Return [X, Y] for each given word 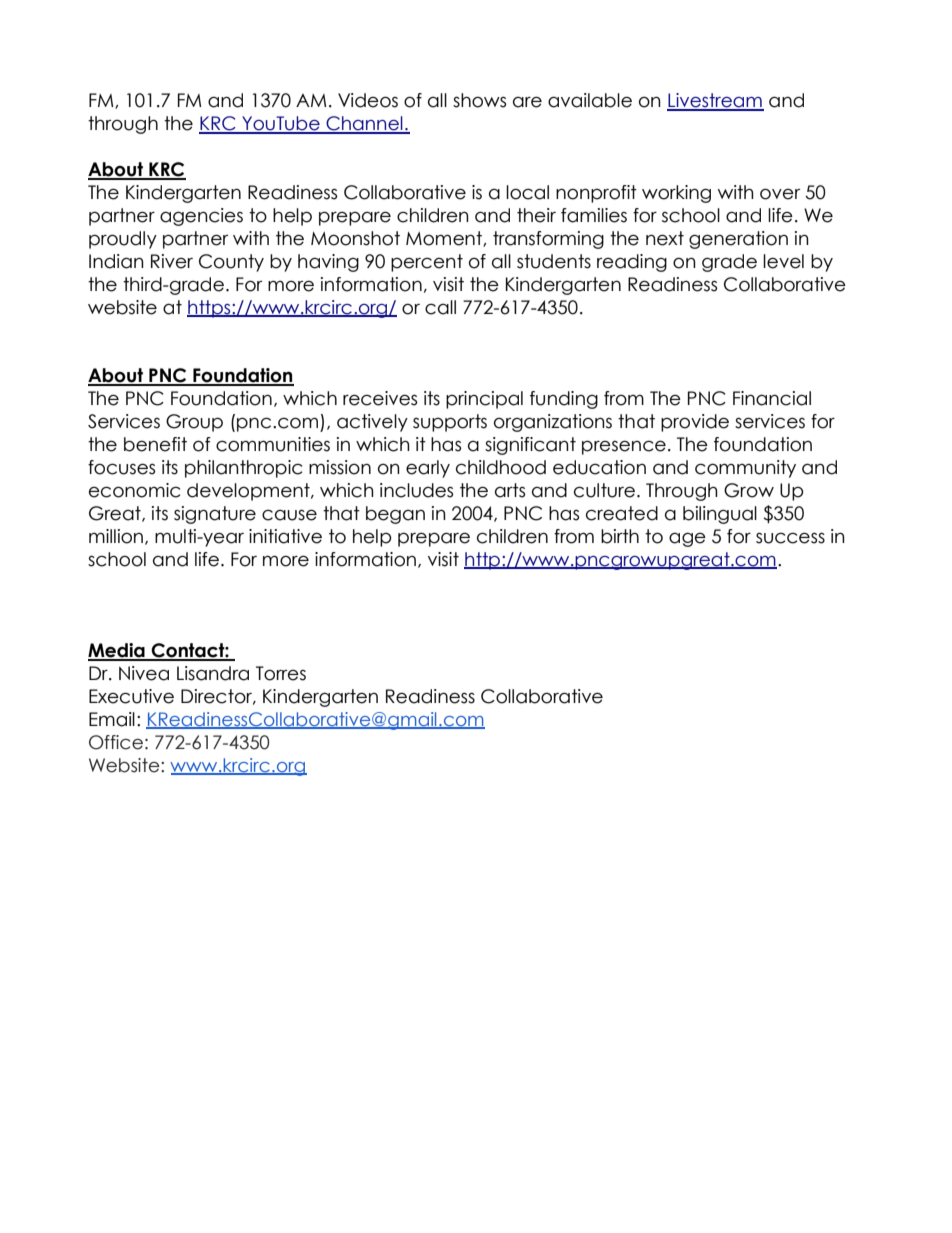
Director [218, 697]
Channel [364, 124]
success [790, 538]
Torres [281, 673]
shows [479, 100]
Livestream [715, 101]
